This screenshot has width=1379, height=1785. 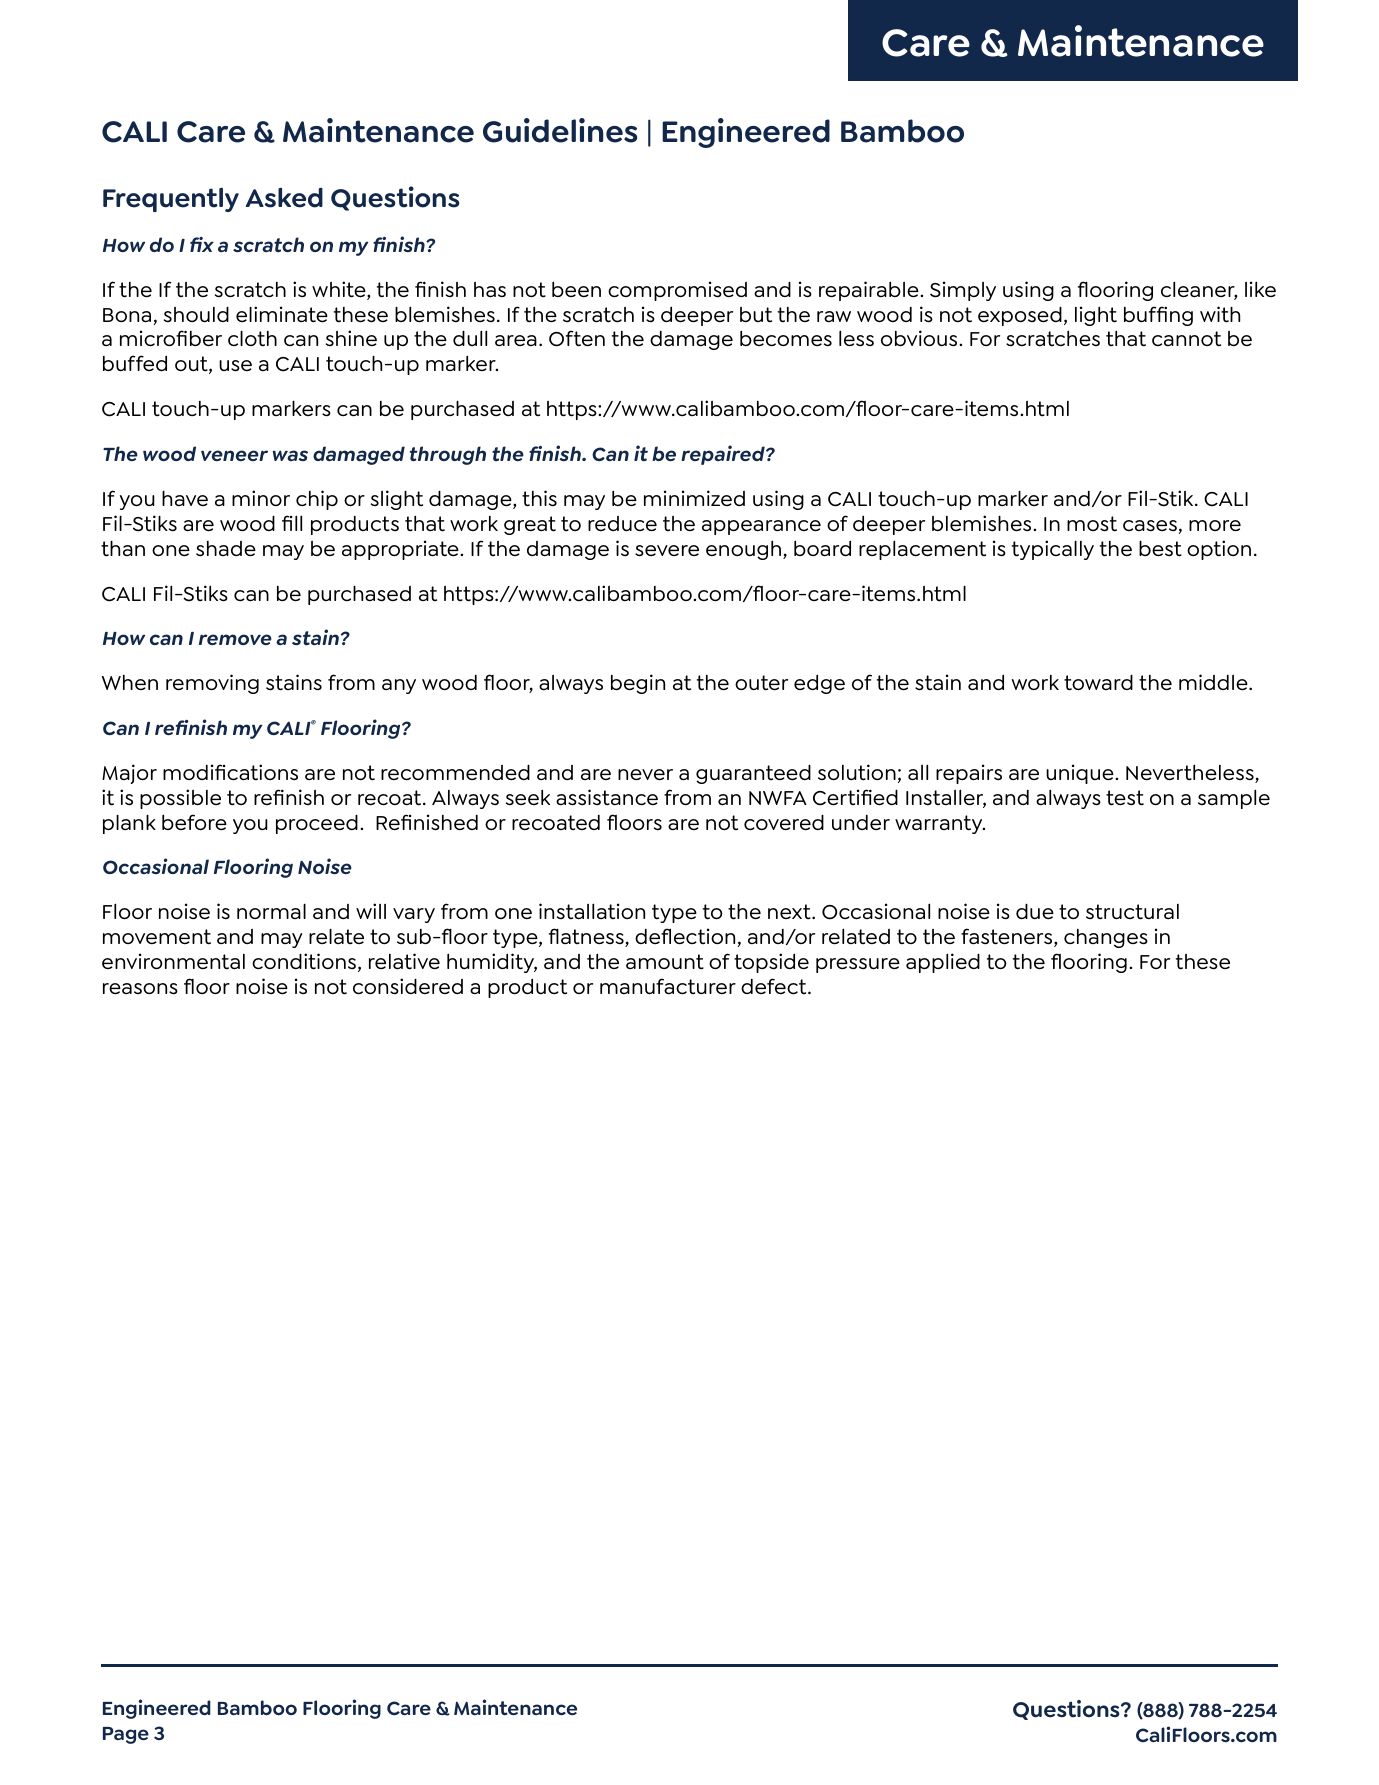 What do you see at coordinates (140, 989) in the screenshot?
I see `reasons` at bounding box center [140, 989].
